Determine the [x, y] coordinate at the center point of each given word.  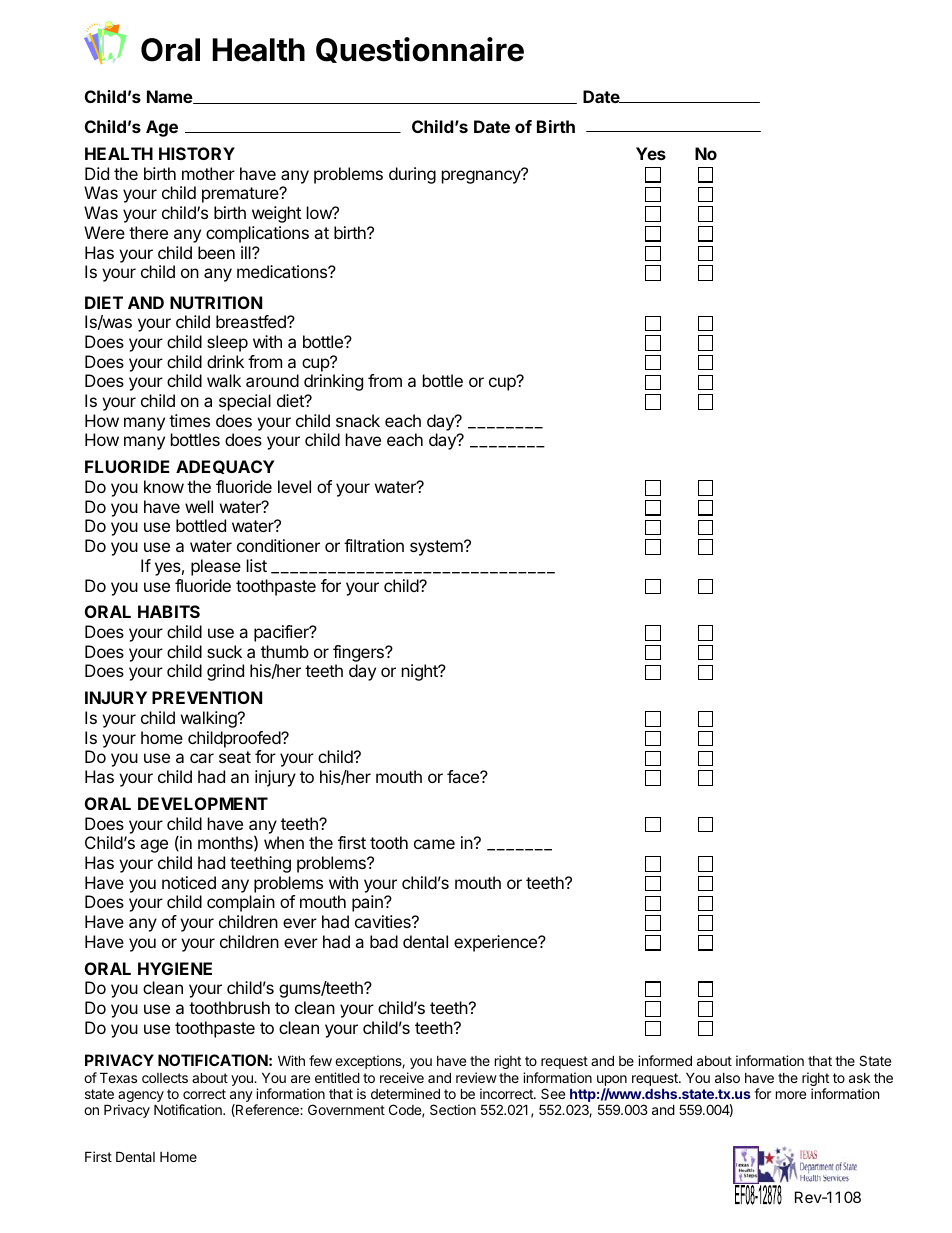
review [476, 1077]
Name [170, 97]
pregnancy [482, 176]
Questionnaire [420, 50]
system [437, 548]
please [216, 567]
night [421, 672]
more [791, 1095]
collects [165, 1078]
